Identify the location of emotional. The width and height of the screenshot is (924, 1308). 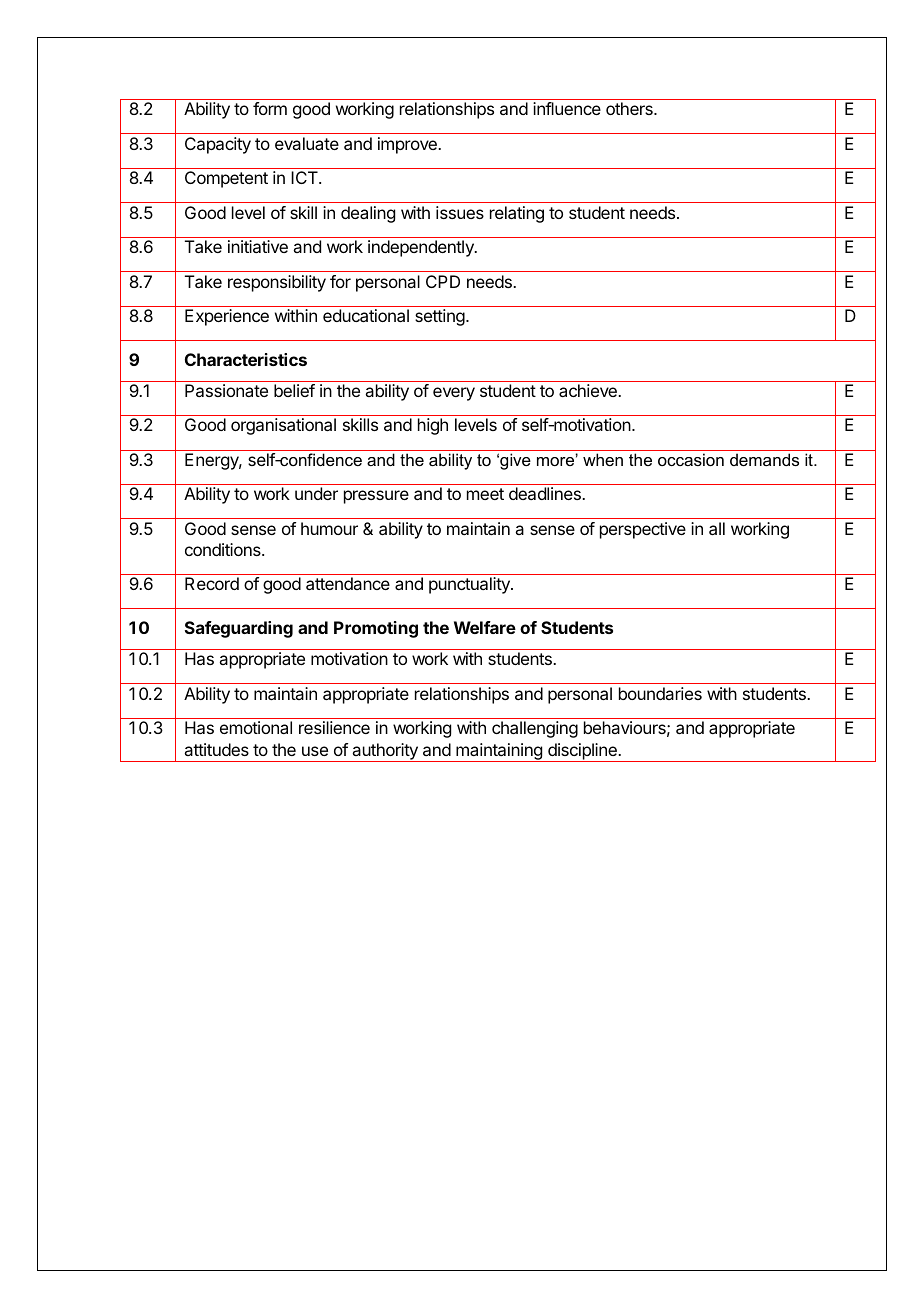
(256, 727).
